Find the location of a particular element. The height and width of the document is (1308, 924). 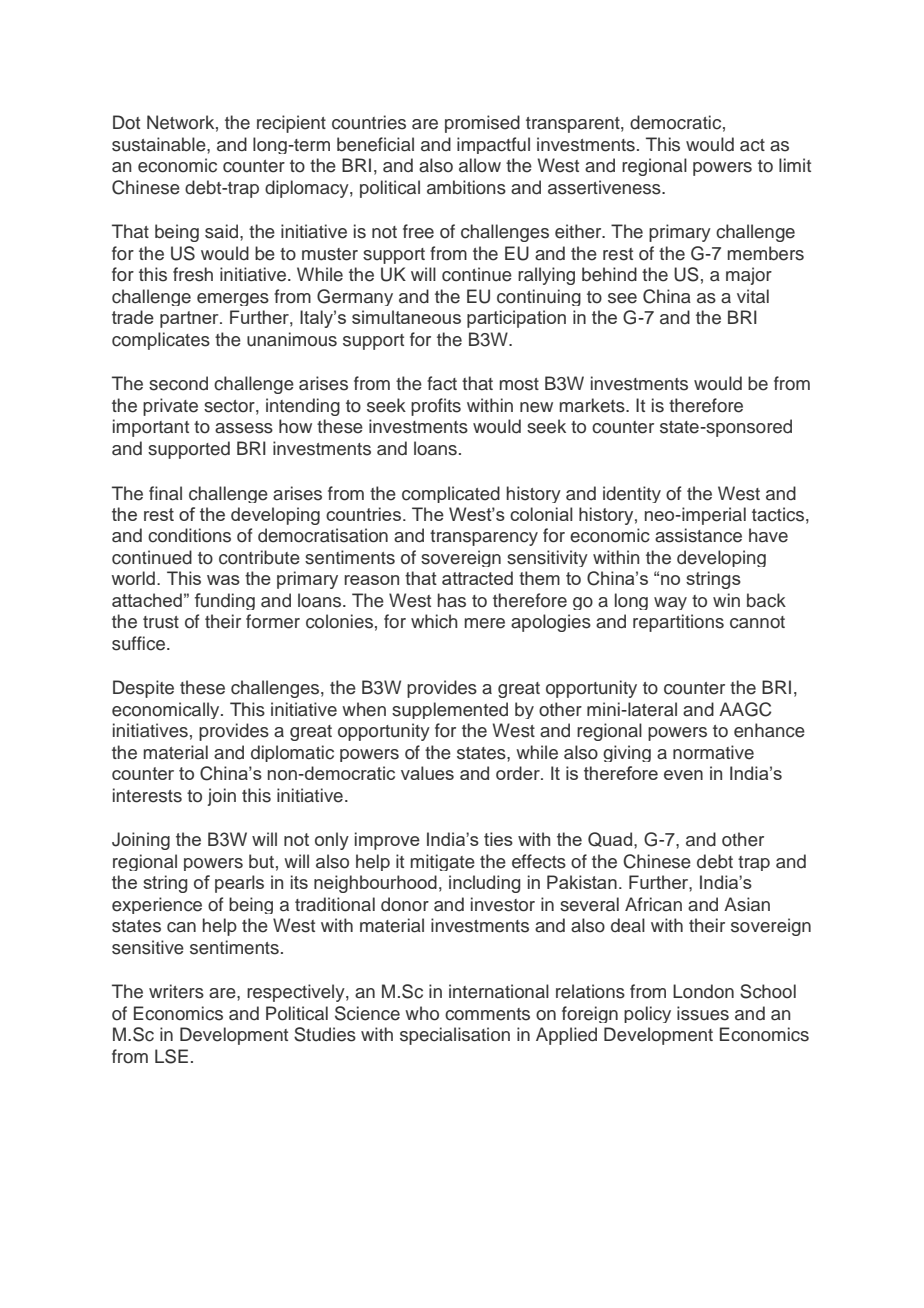

limit is located at coordinates (795, 165).
